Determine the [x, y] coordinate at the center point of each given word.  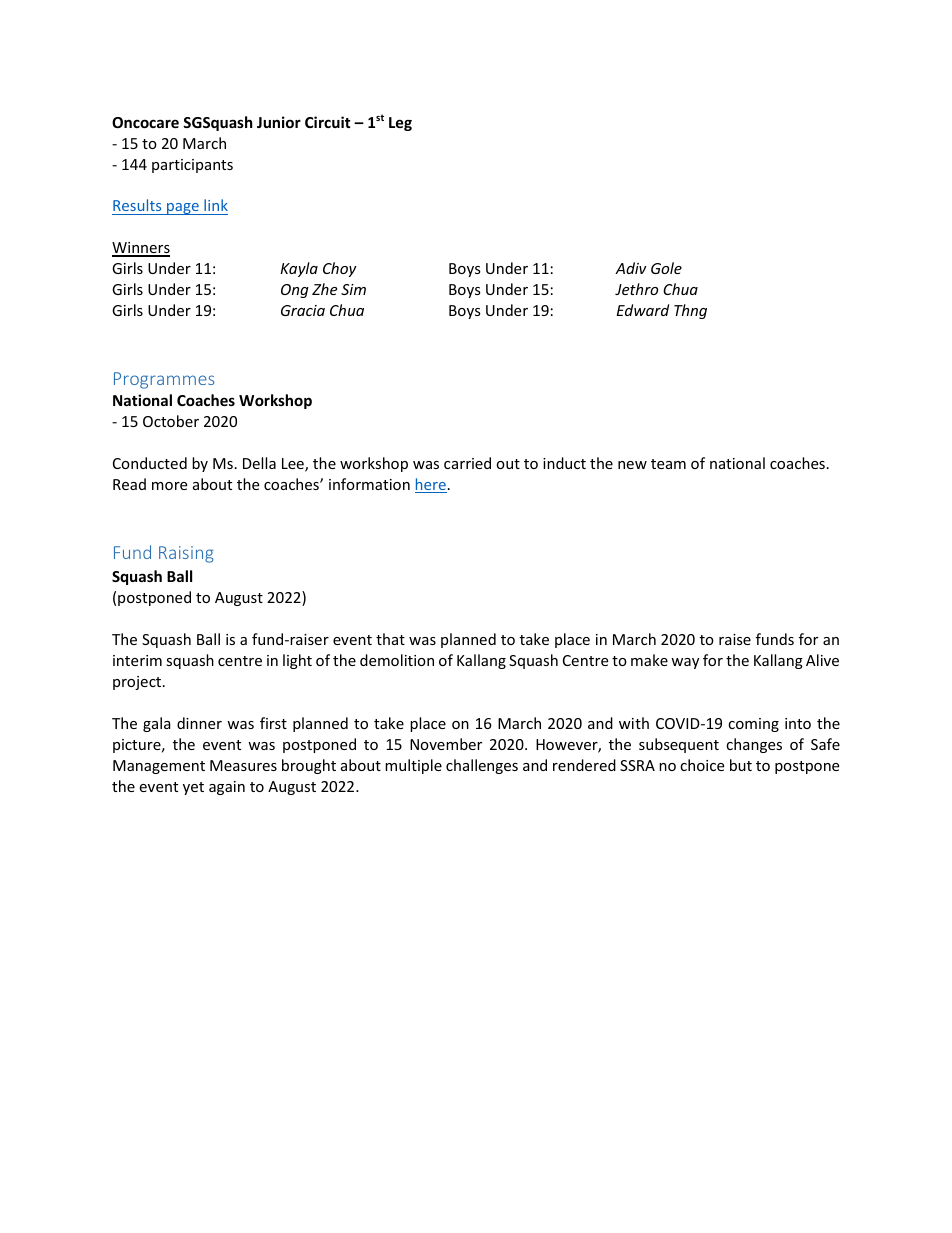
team [668, 464]
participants [192, 166]
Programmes [164, 380]
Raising [186, 554]
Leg [400, 124]
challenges [482, 766]
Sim [353, 289]
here [431, 485]
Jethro [636, 289]
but [741, 765]
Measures [243, 765]
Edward [643, 310]
